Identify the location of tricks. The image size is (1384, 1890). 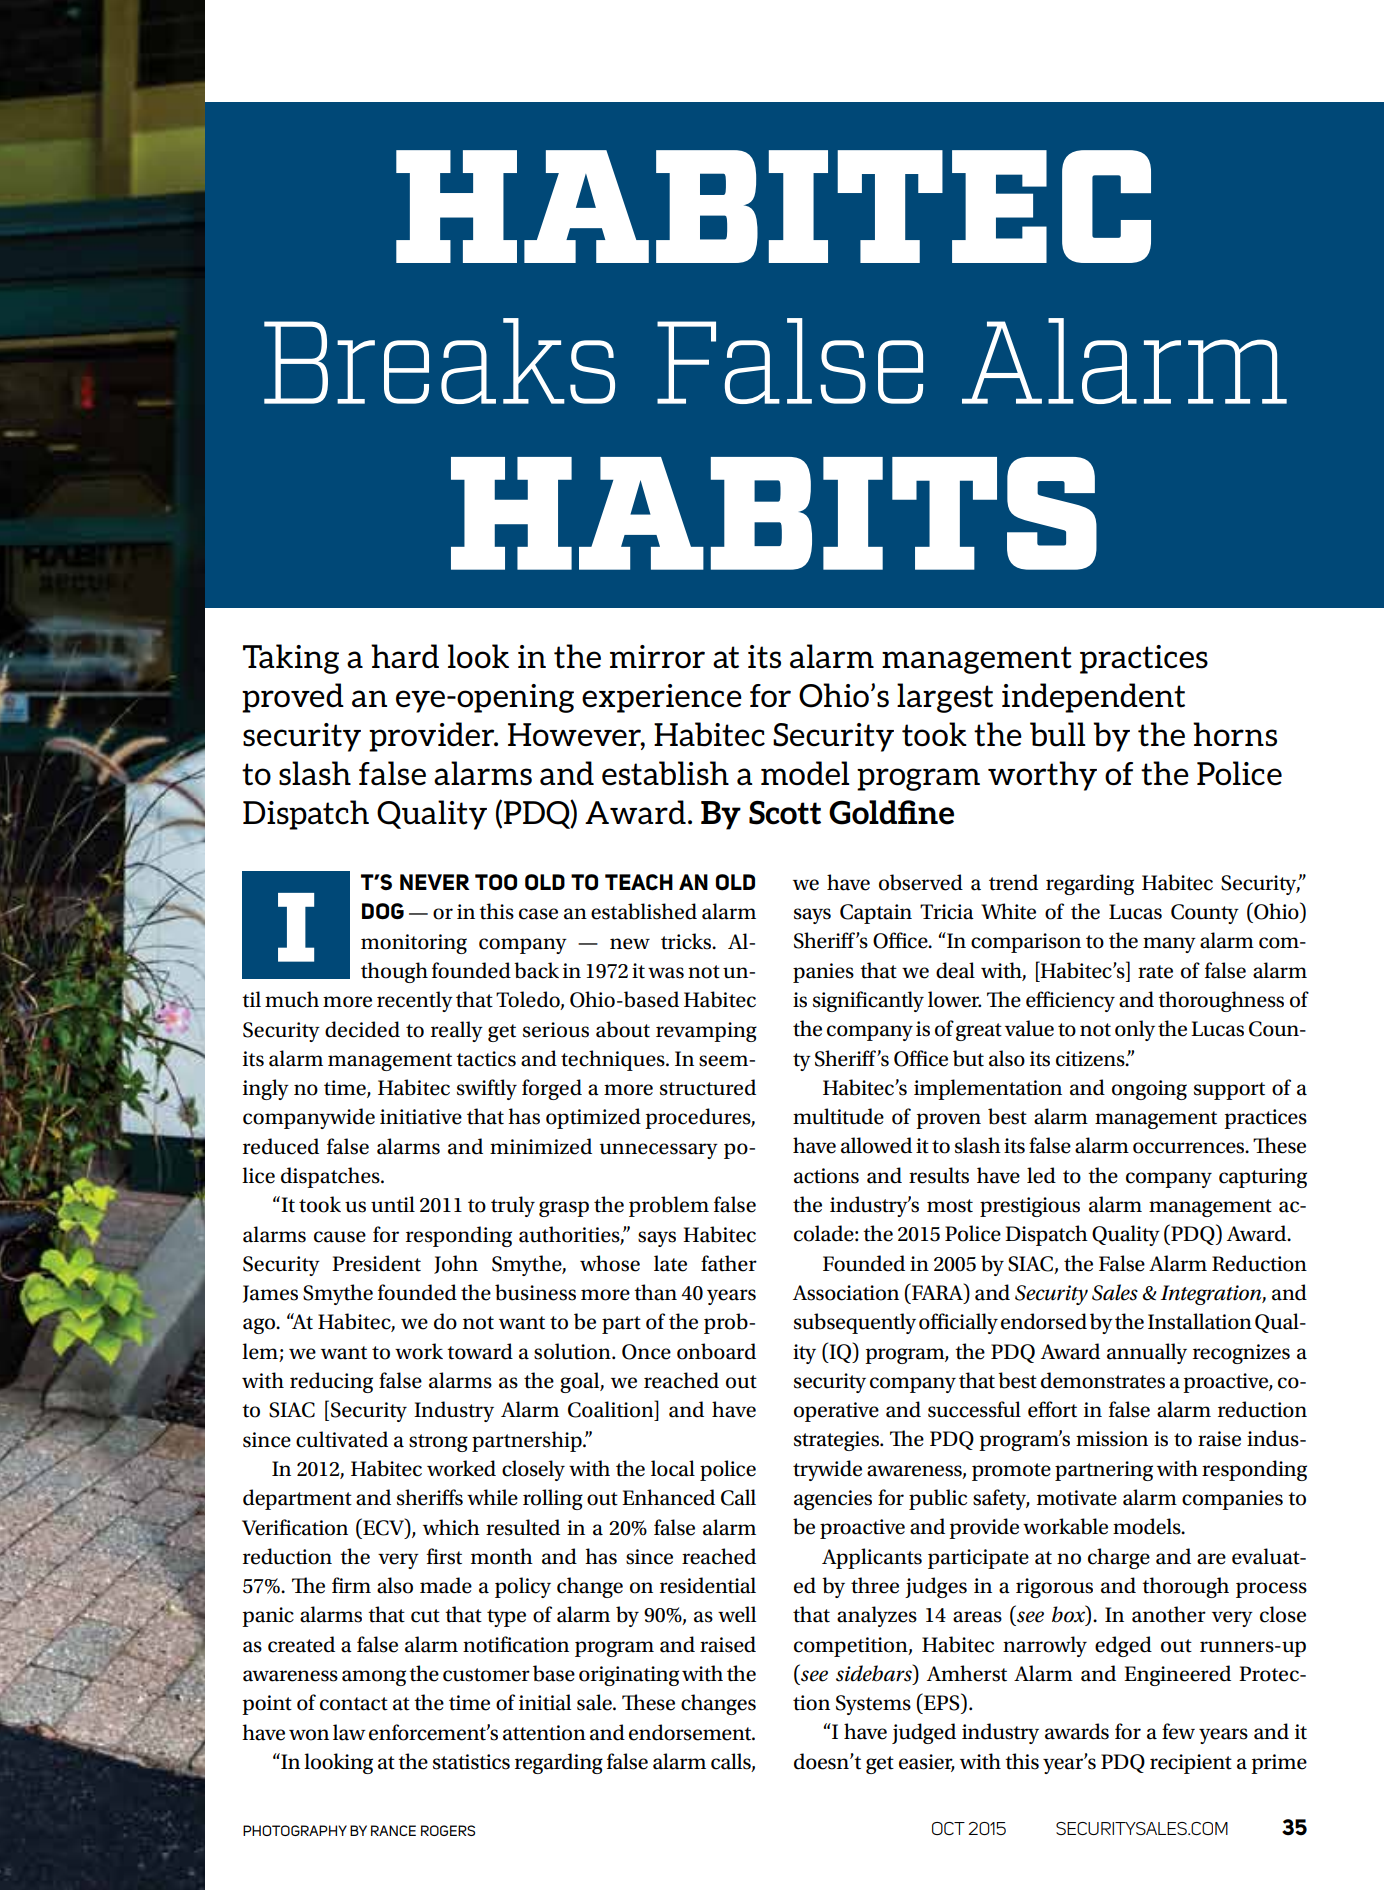
(687, 941).
